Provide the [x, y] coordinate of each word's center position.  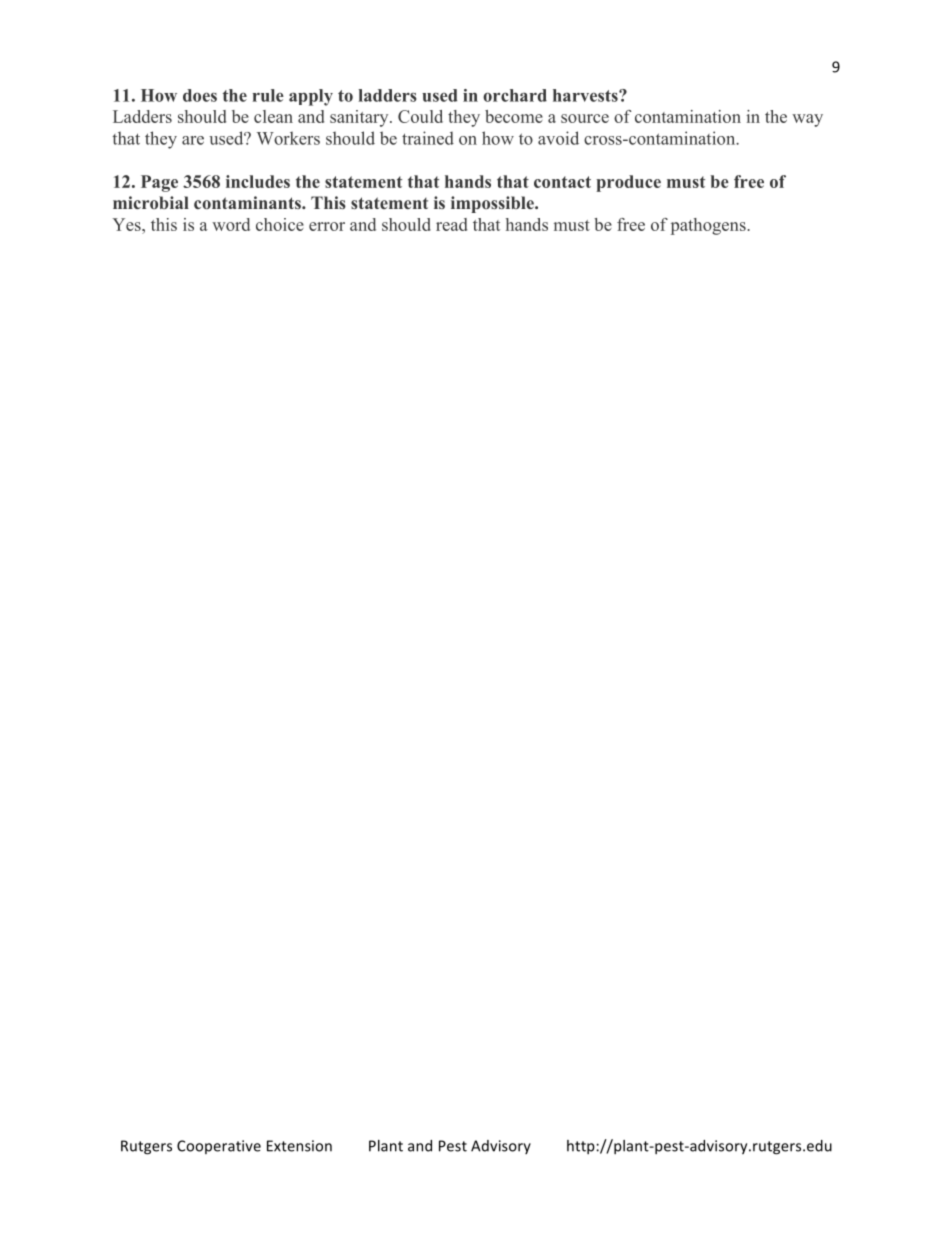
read [451, 224]
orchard [515, 95]
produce [628, 183]
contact [562, 182]
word [231, 224]
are [193, 140]
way [807, 120]
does [200, 95]
